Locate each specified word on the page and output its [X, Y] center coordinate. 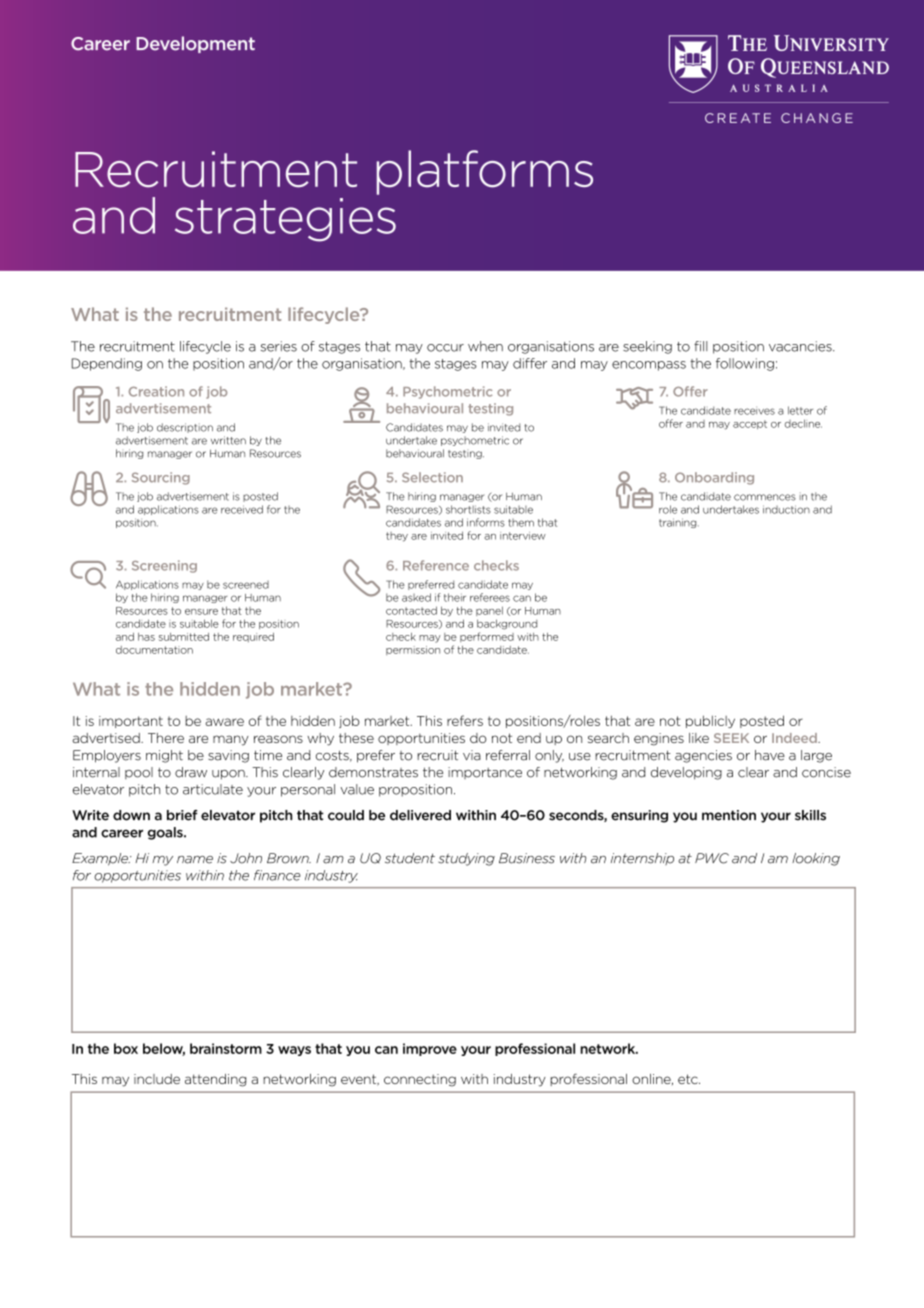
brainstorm [226, 1048]
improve [430, 1049]
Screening [164, 566]
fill [701, 346]
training [679, 523]
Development [195, 44]
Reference [436, 565]
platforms [485, 172]
